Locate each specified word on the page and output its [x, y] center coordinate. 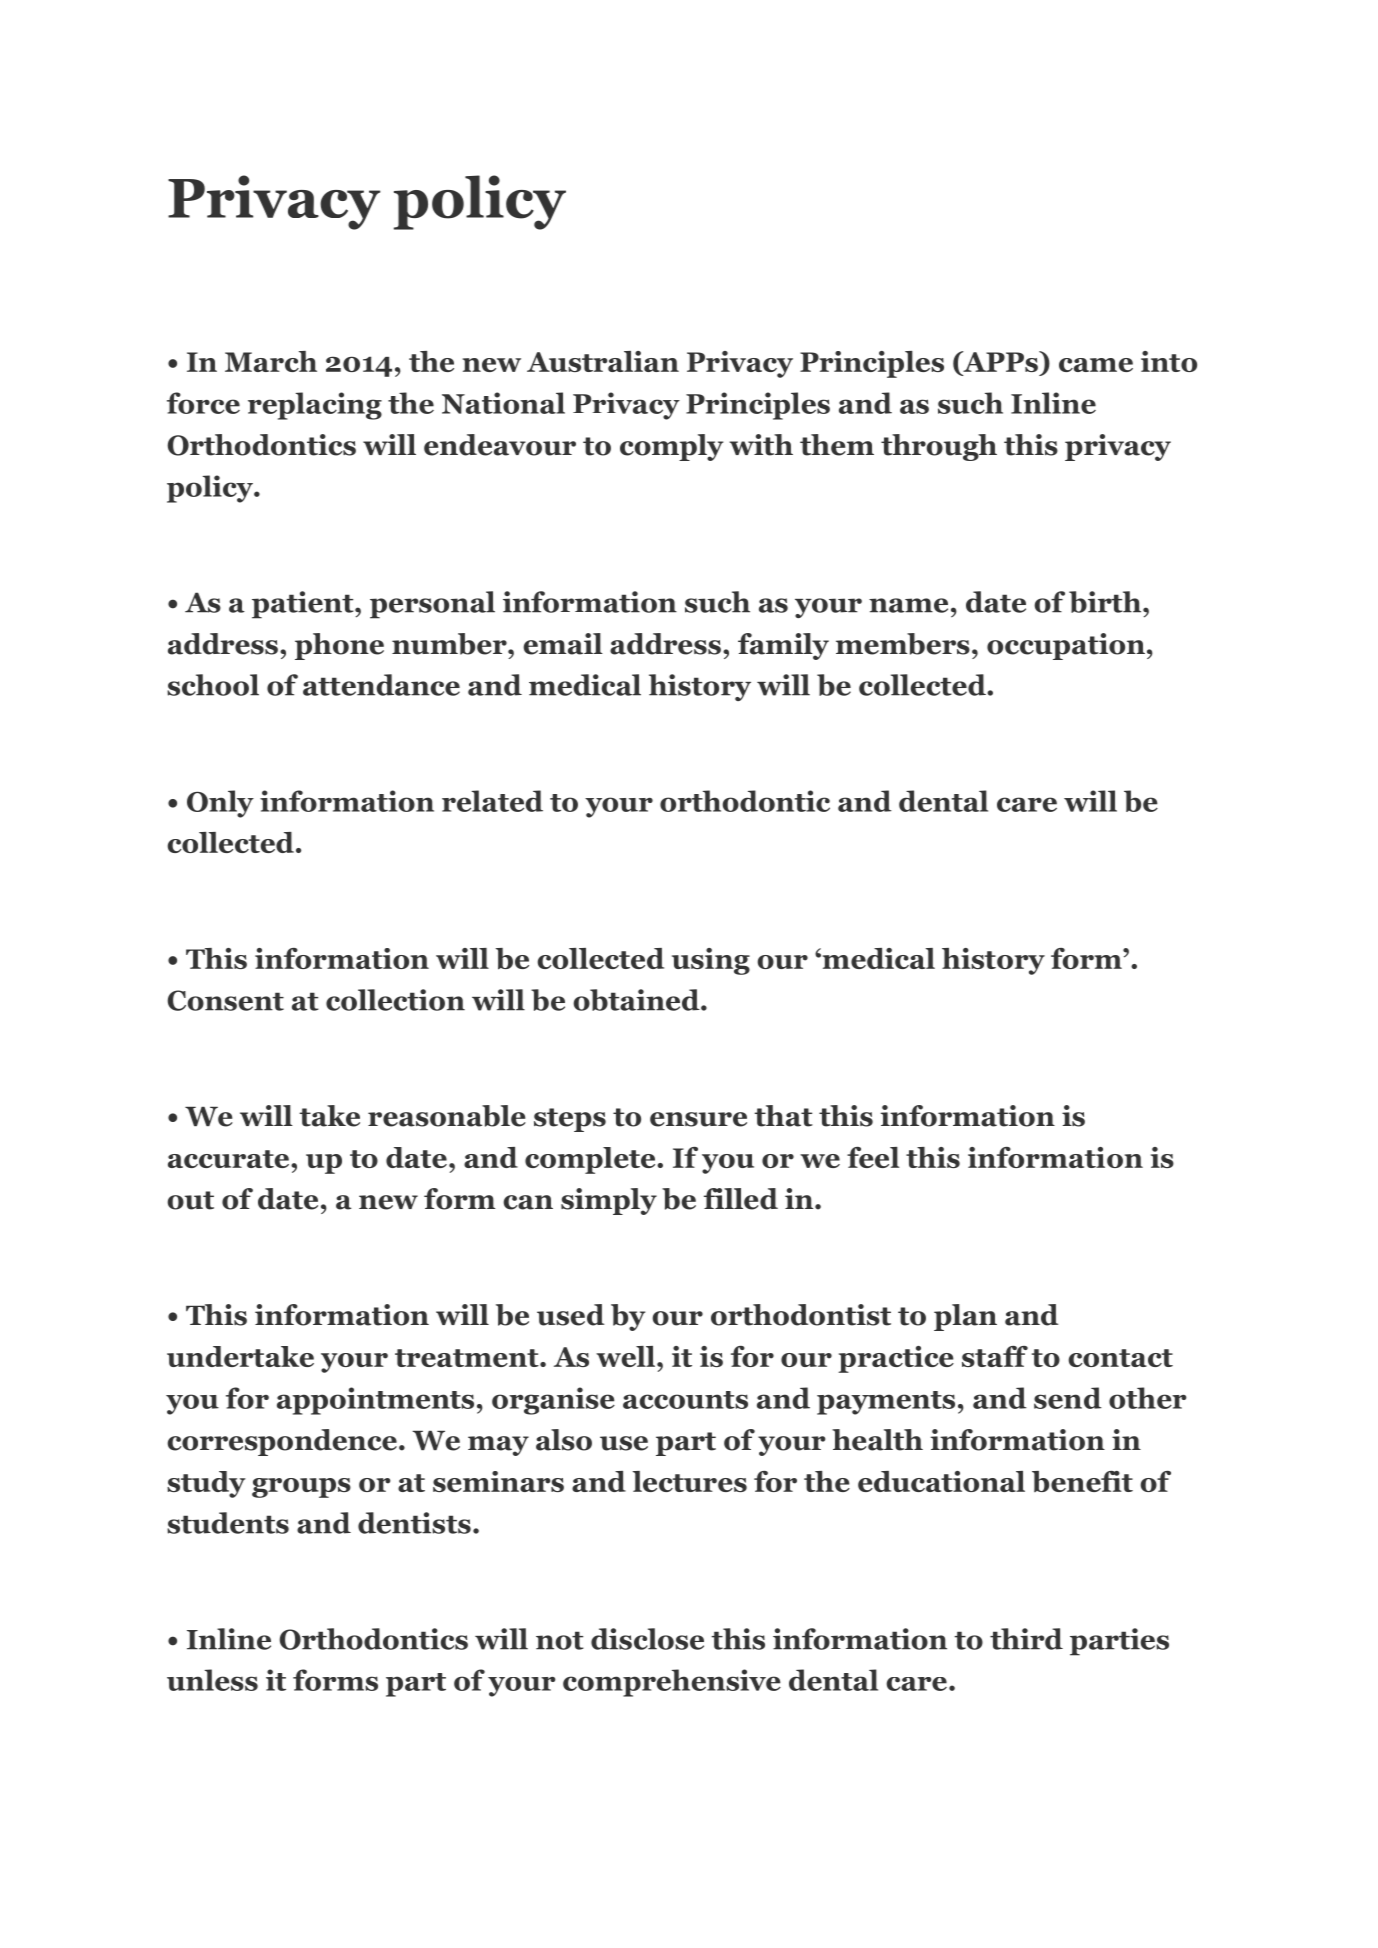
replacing [315, 406]
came [1096, 365]
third [1026, 1639]
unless [212, 1680]
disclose [647, 1639]
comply [671, 447]
